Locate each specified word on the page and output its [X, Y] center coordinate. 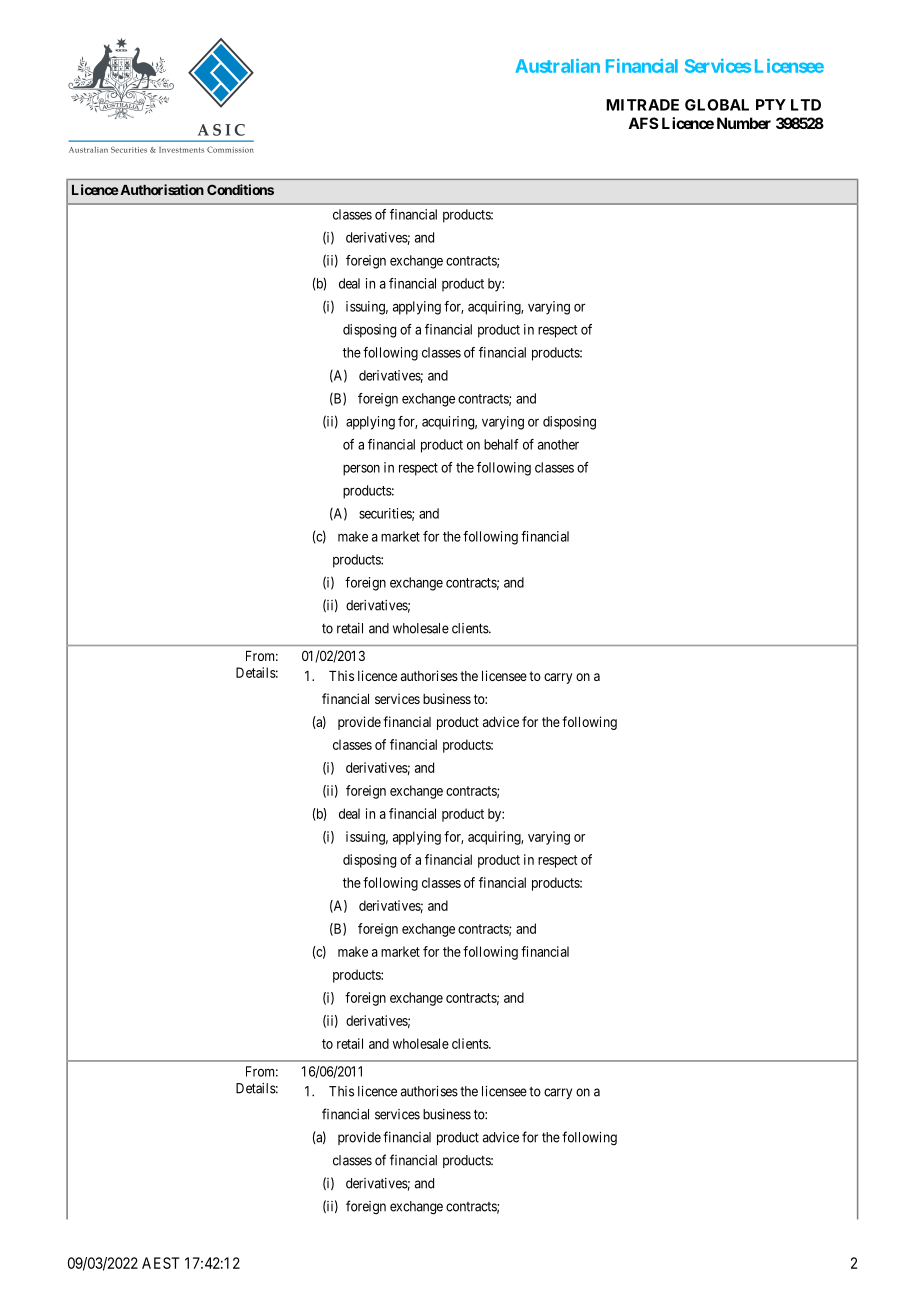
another [558, 444]
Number [744, 123]
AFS [643, 123]
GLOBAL [717, 105]
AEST [160, 1263]
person [361, 470]
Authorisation [162, 189]
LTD [806, 105]
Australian [557, 65]
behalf [501, 444]
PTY [771, 104]
